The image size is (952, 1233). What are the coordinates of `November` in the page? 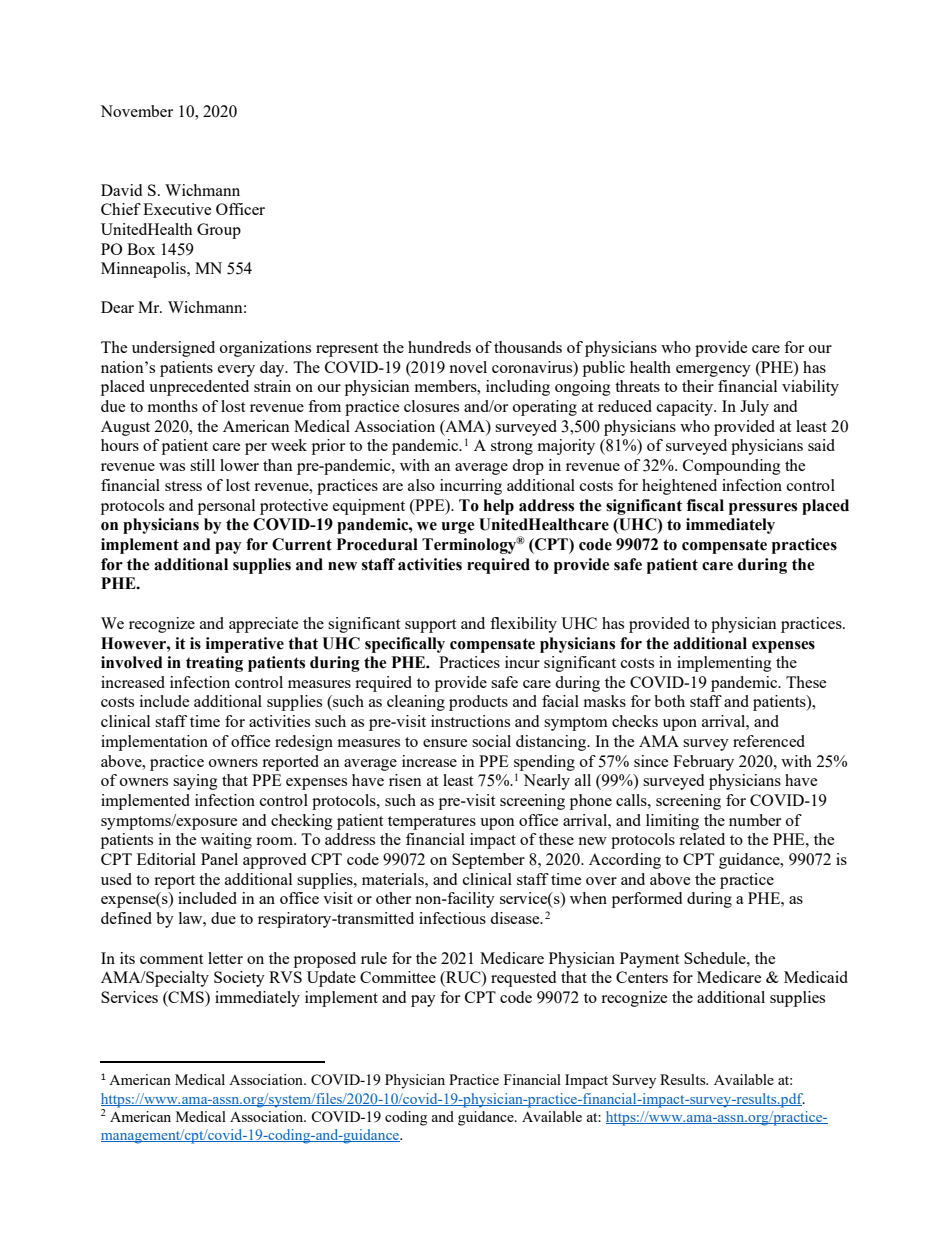 It's located at (136, 111).
